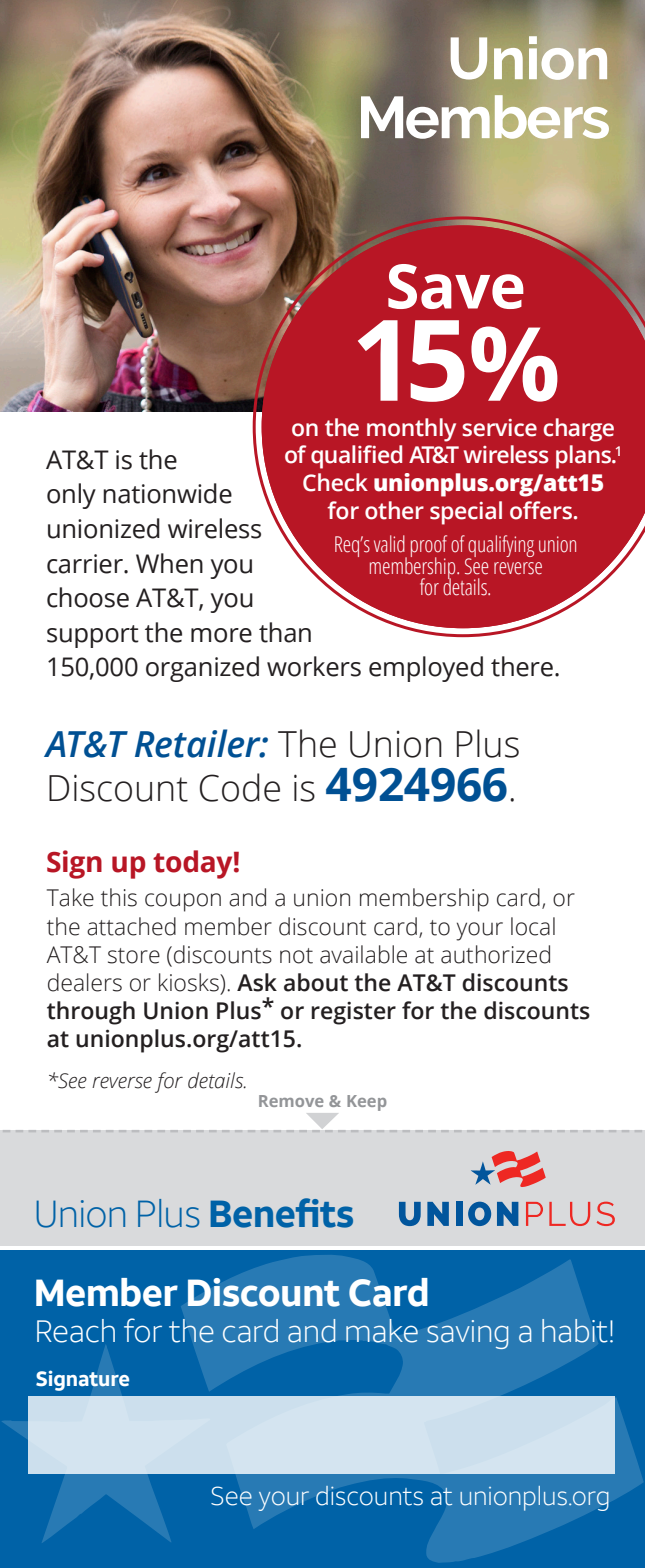 This screenshot has width=645, height=1568. What do you see at coordinates (574, 1331) in the screenshot?
I see `habit` at bounding box center [574, 1331].
